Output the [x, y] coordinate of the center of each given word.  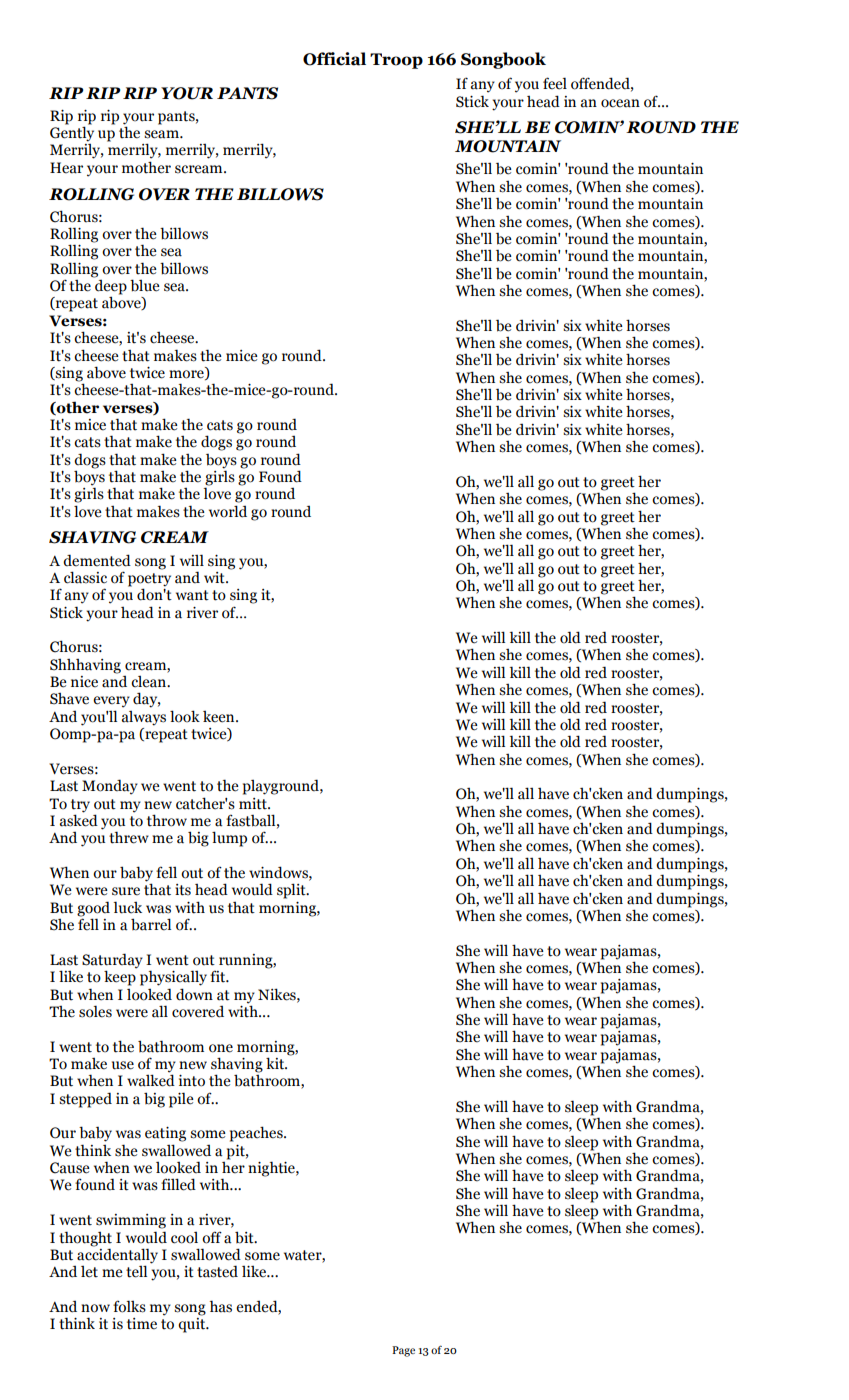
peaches [257, 1134]
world [228, 511]
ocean [620, 103]
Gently [72, 133]
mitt [254, 804]
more [187, 375]
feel [555, 83]
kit [276, 1063]
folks [129, 1306]
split [292, 891]
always [144, 718]
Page [403, 1351]
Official [334, 59]
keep [120, 977]
